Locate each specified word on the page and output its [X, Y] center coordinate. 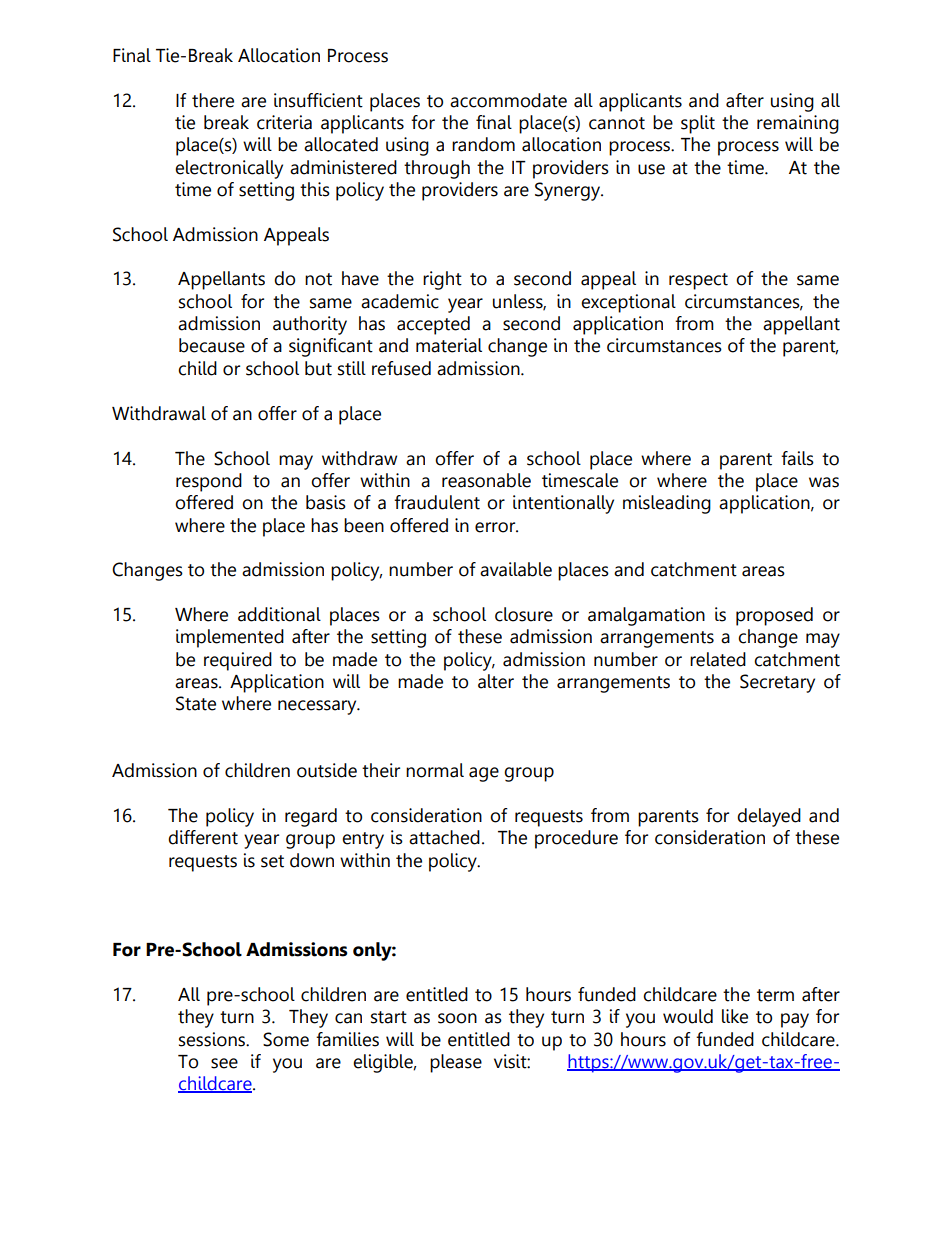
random [483, 144]
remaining [798, 124]
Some [286, 1039]
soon [457, 1018]
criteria [284, 122]
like [735, 1016]
